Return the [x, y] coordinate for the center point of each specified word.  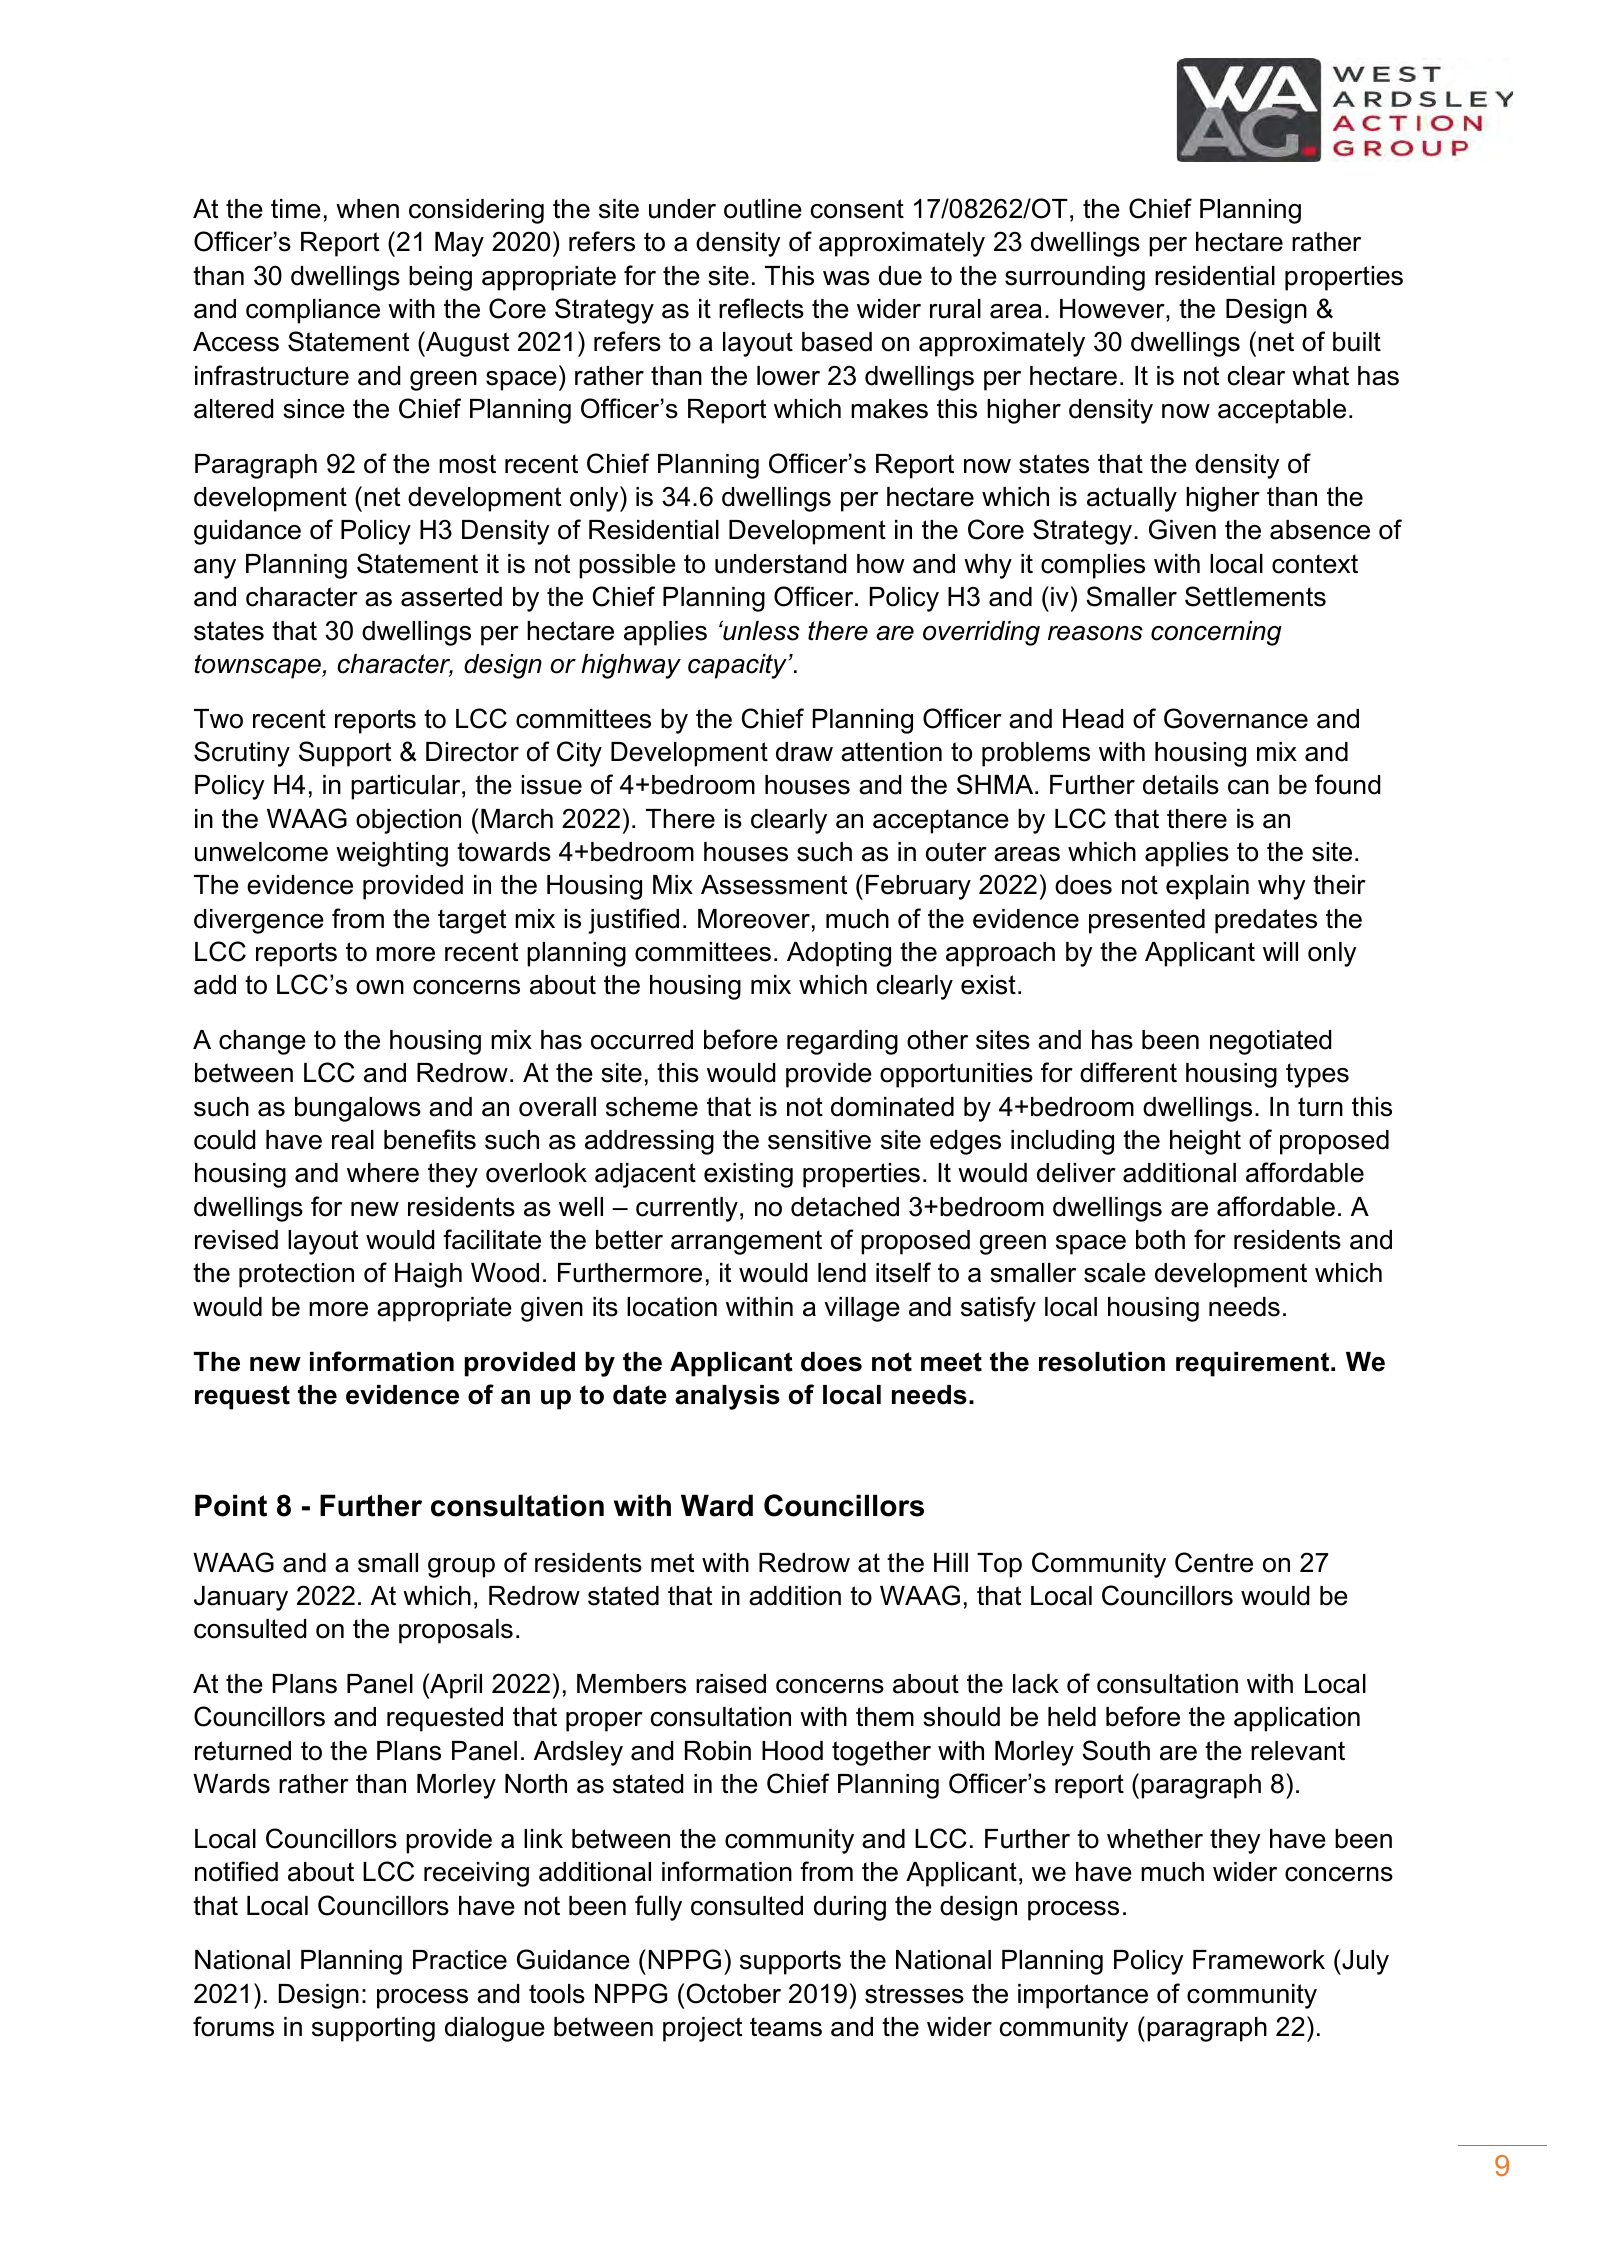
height [1205, 1142]
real [353, 1140]
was [846, 278]
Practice [460, 1960]
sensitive [819, 1140]
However [1113, 309]
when [367, 209]
